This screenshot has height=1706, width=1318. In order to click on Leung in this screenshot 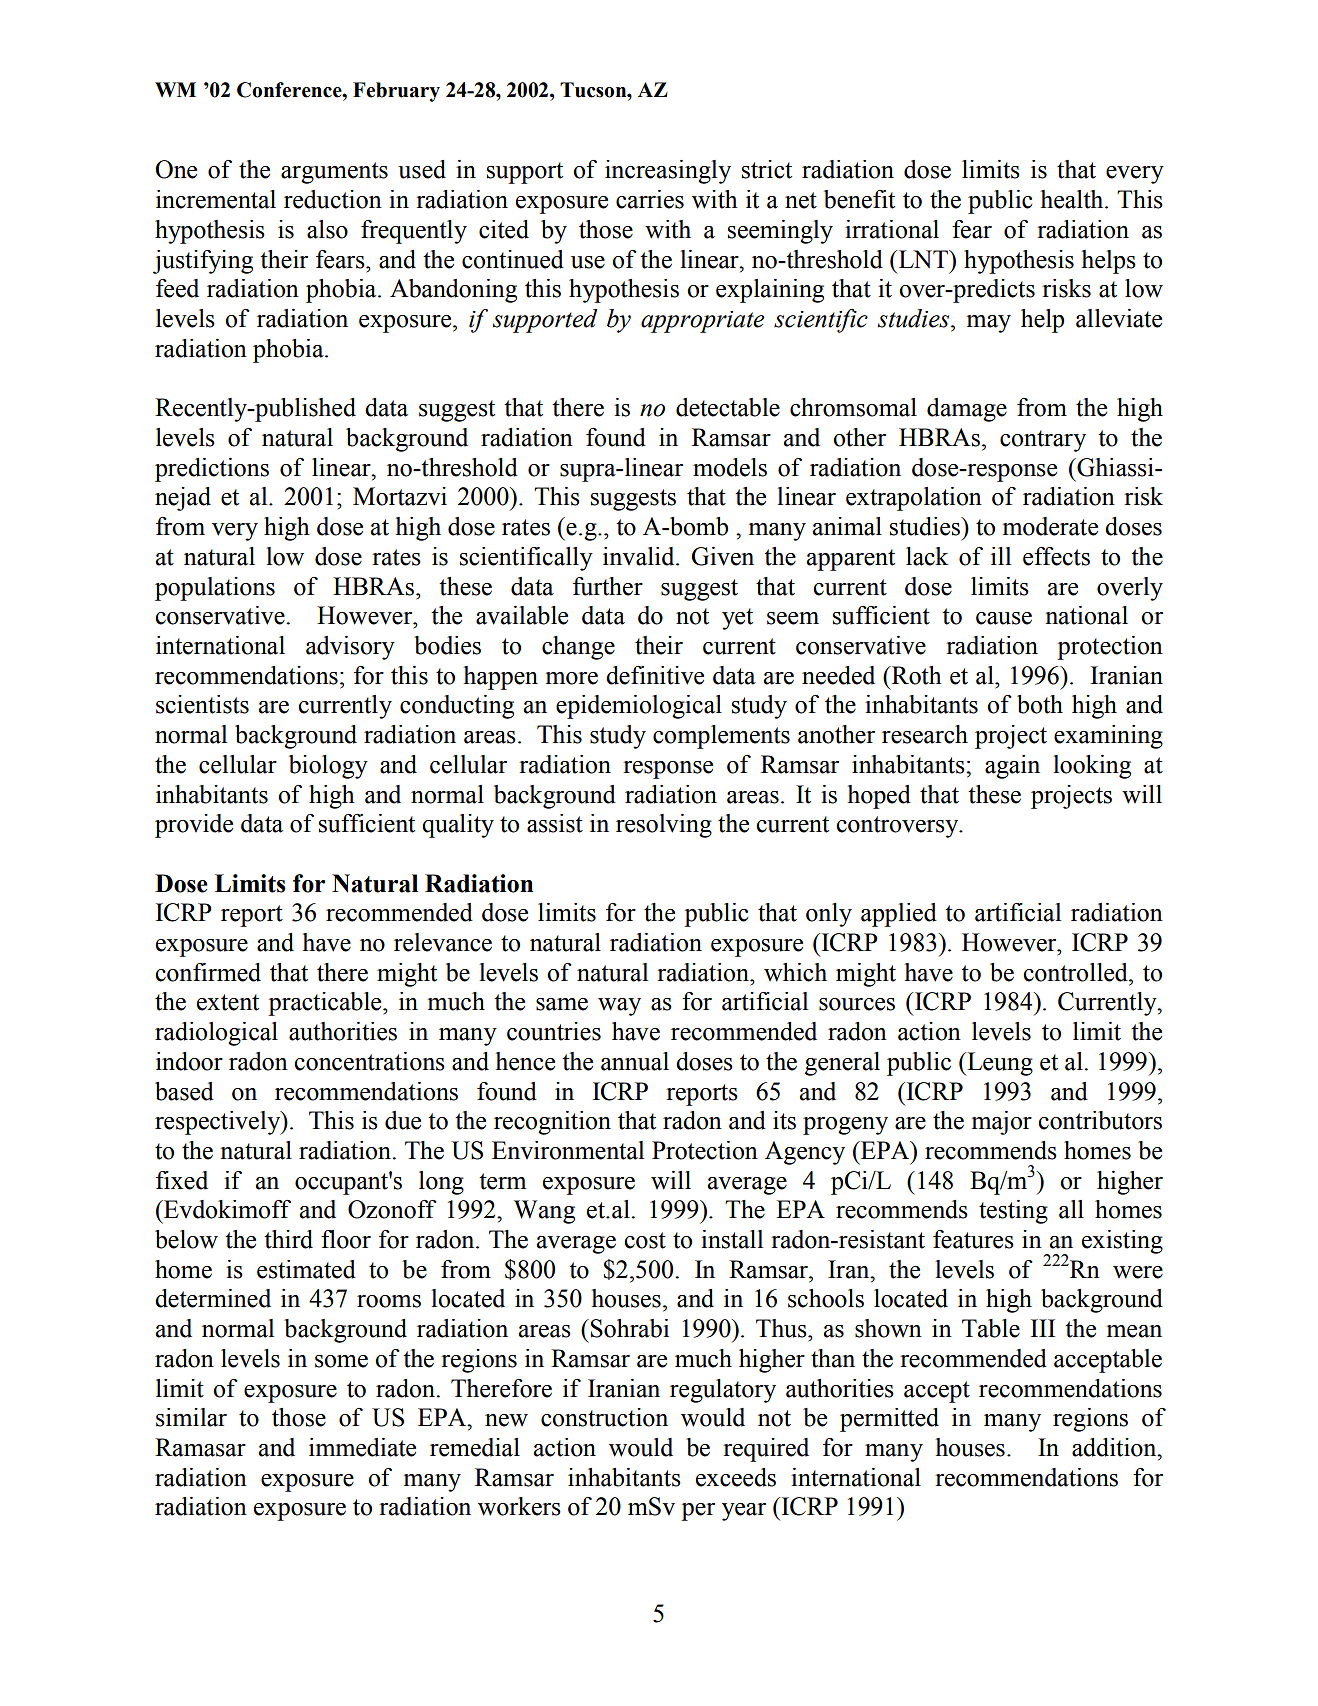, I will do `click(999, 1064)`.
